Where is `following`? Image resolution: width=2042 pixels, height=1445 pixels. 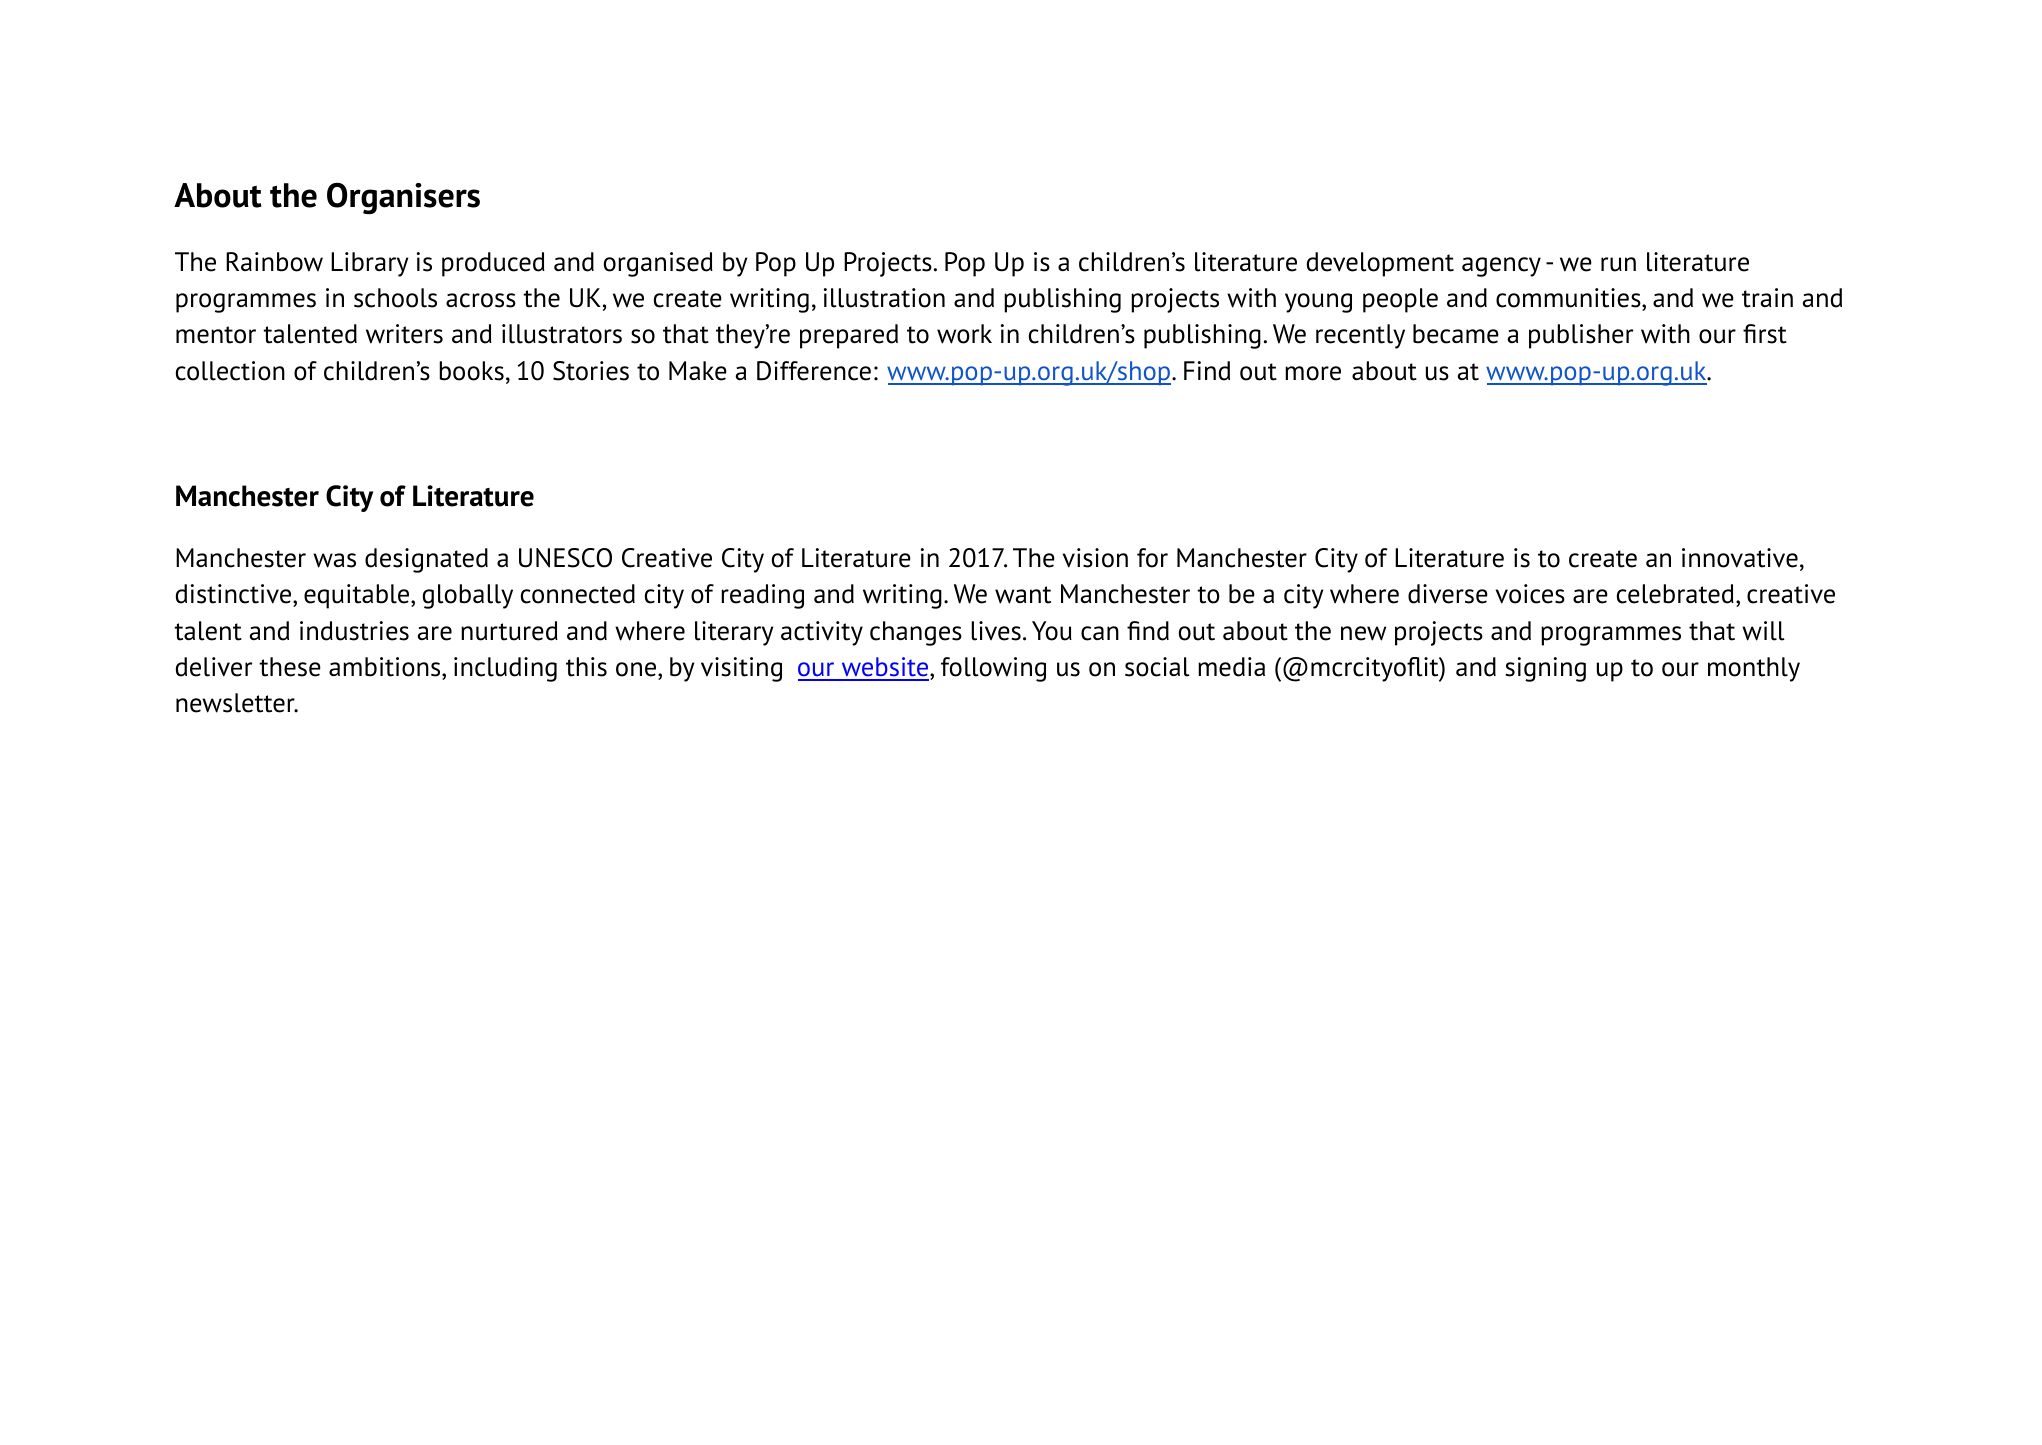 following is located at coordinates (993, 669).
